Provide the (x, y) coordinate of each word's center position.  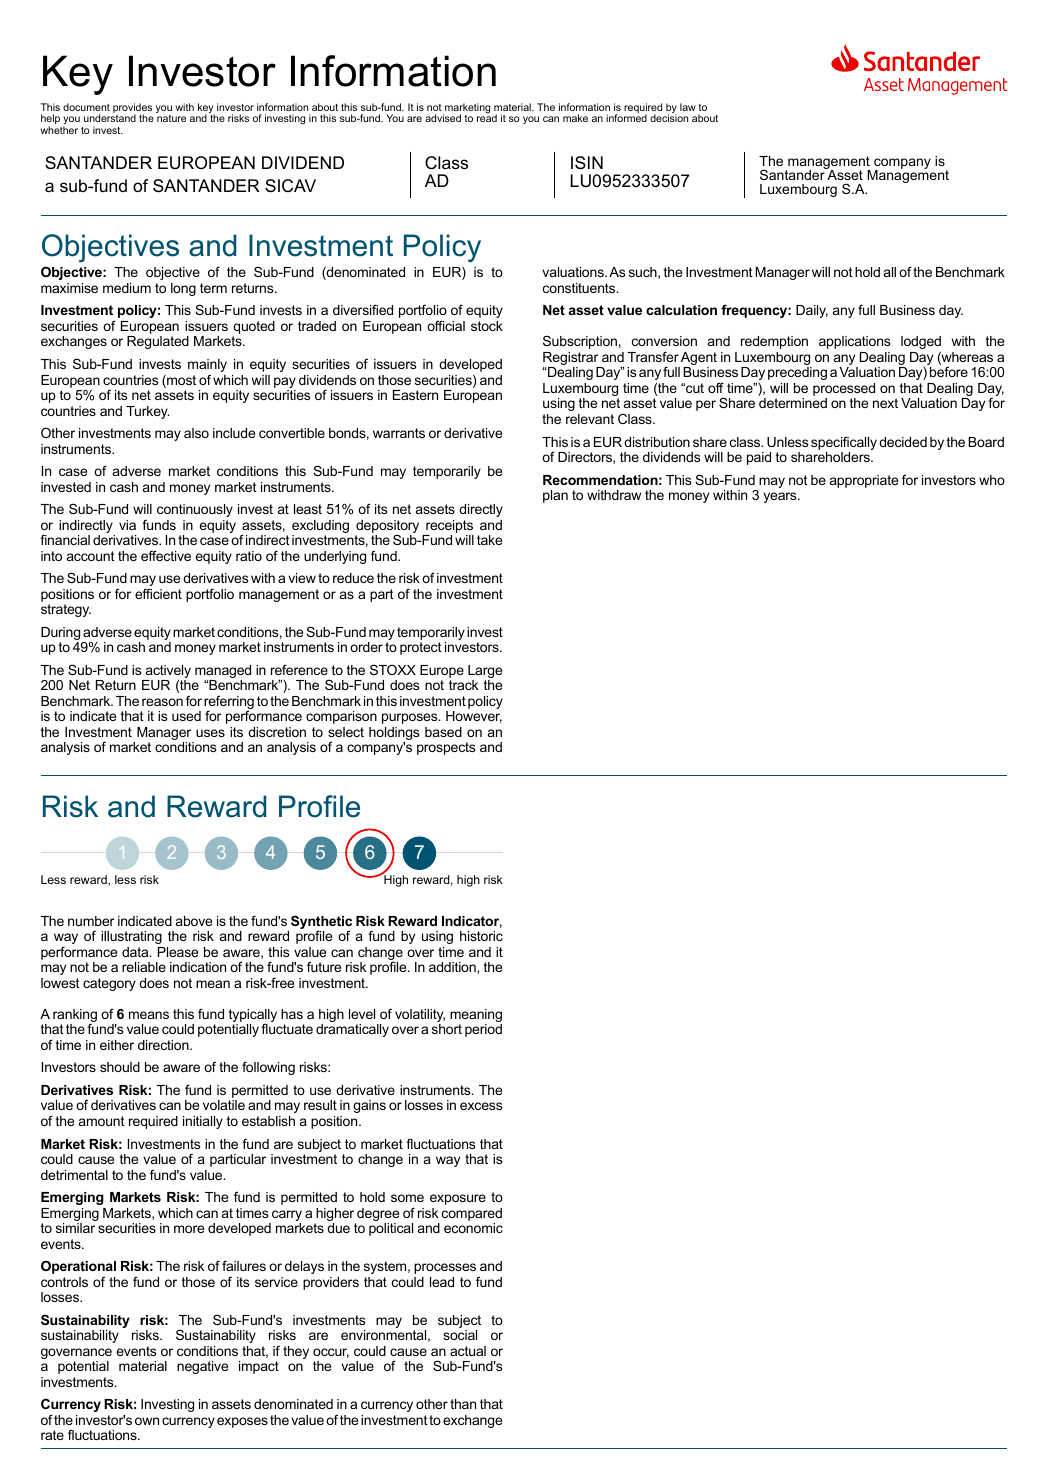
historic (481, 936)
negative (202, 1367)
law (688, 107)
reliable (144, 967)
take (489, 540)
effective (166, 555)
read (487, 118)
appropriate (864, 481)
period (483, 1030)
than (463, 1404)
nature (171, 118)
